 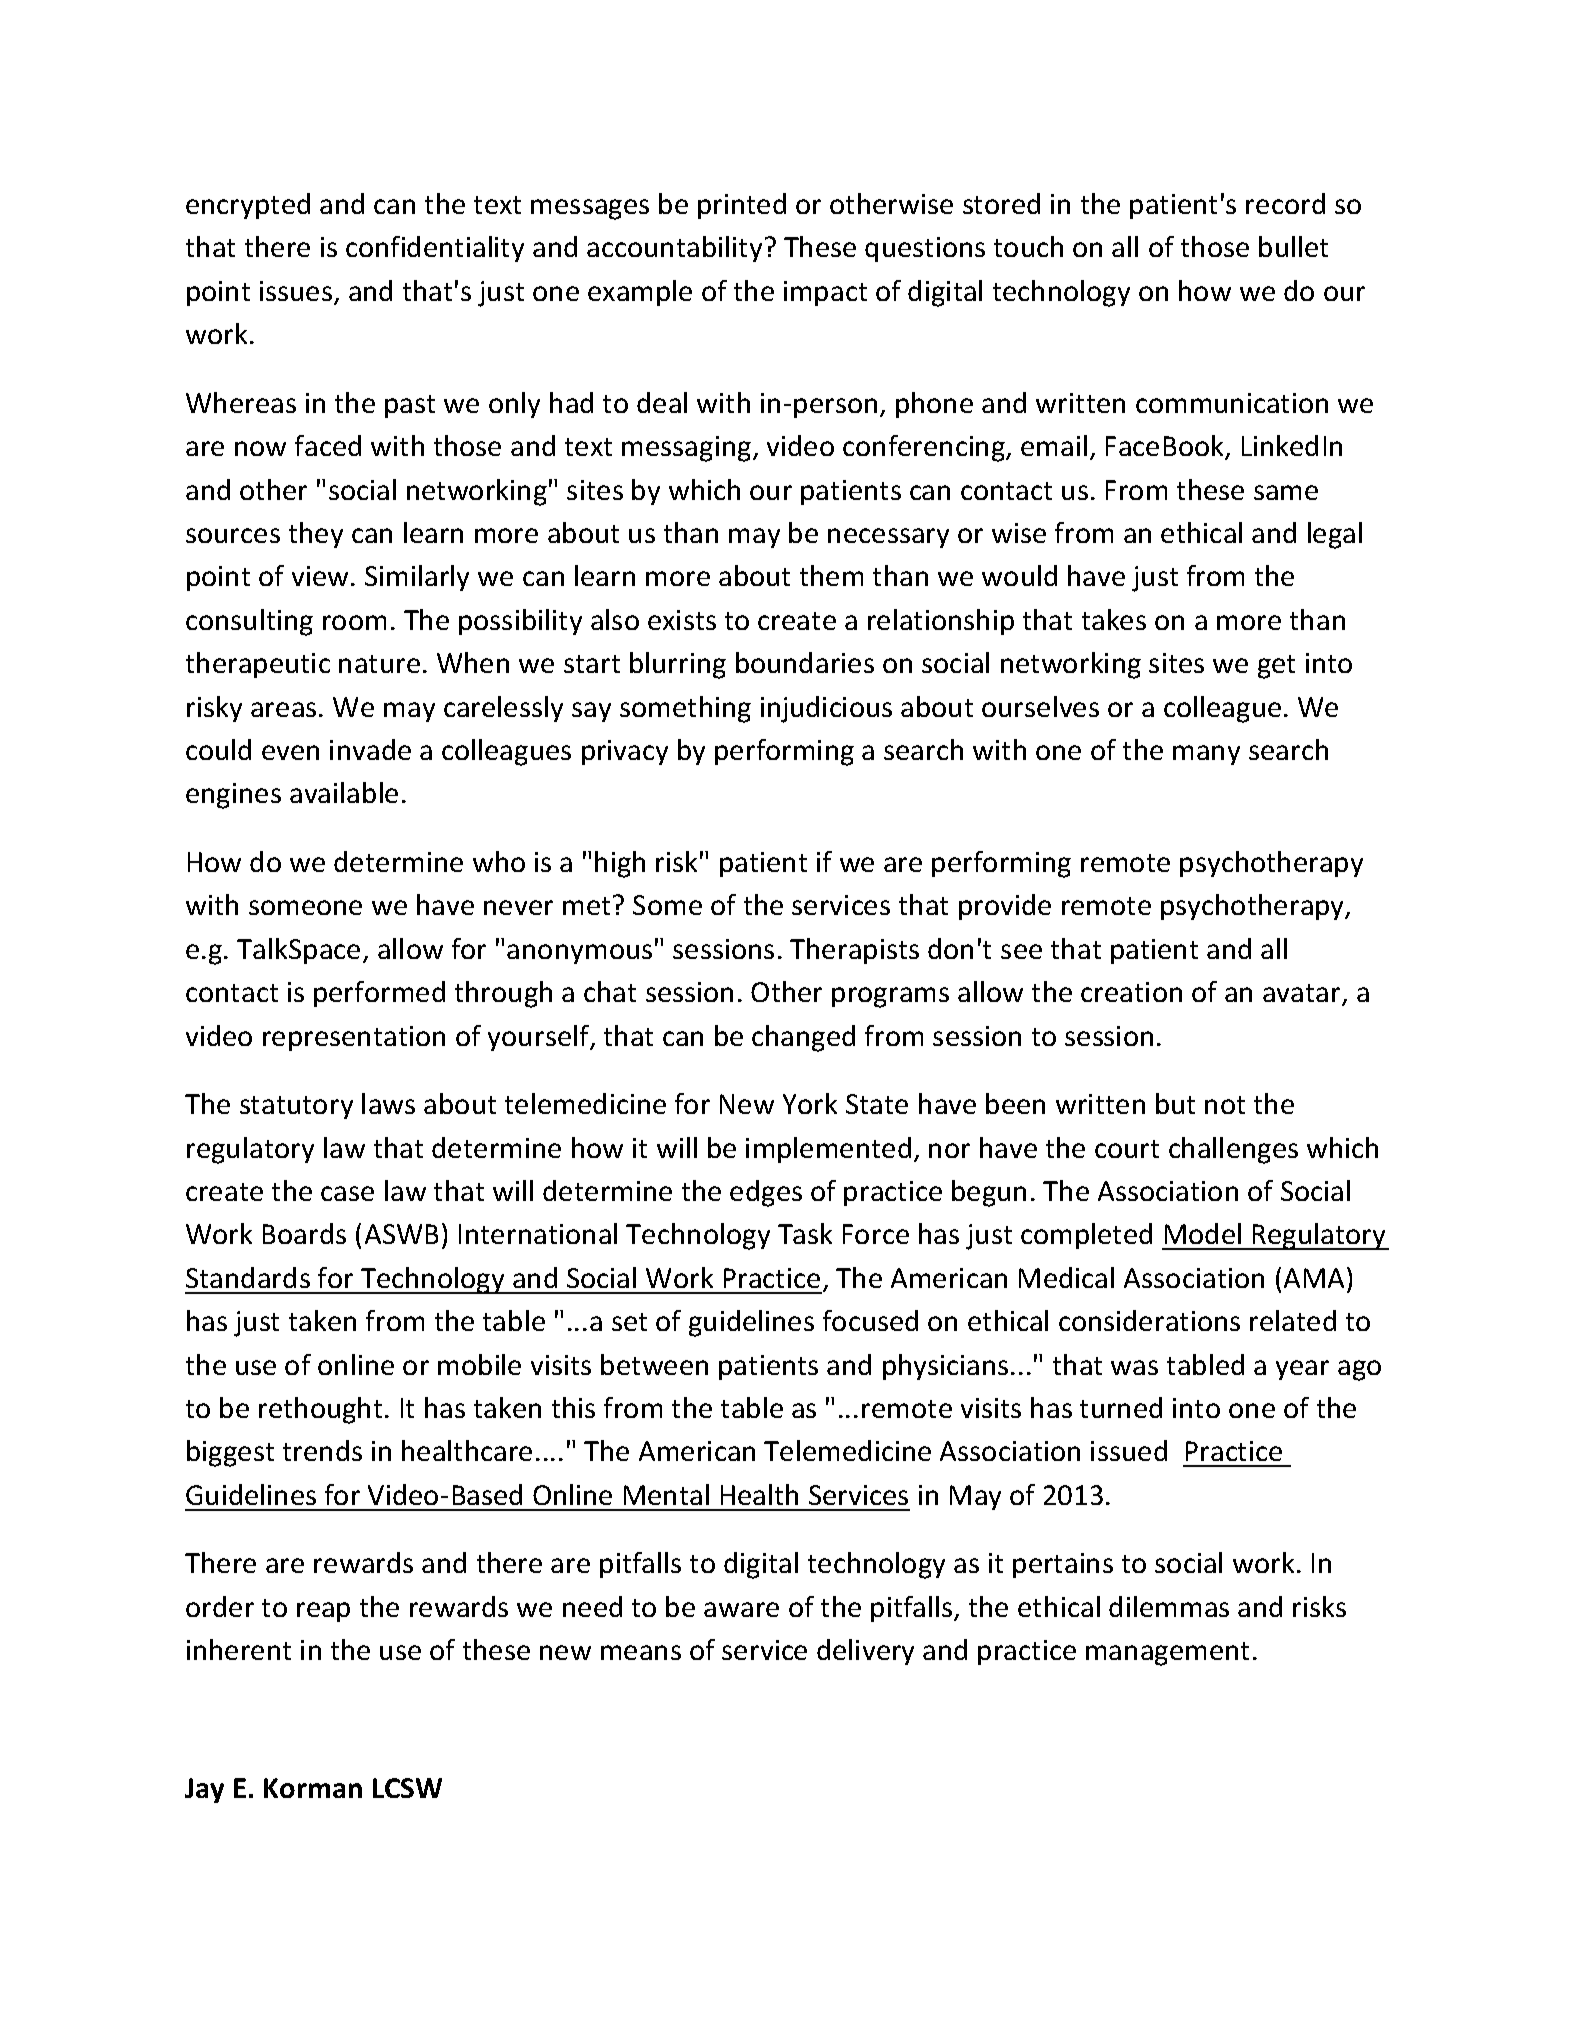 What do you see at coordinates (803, 1038) in the screenshot?
I see `changed` at bounding box center [803, 1038].
